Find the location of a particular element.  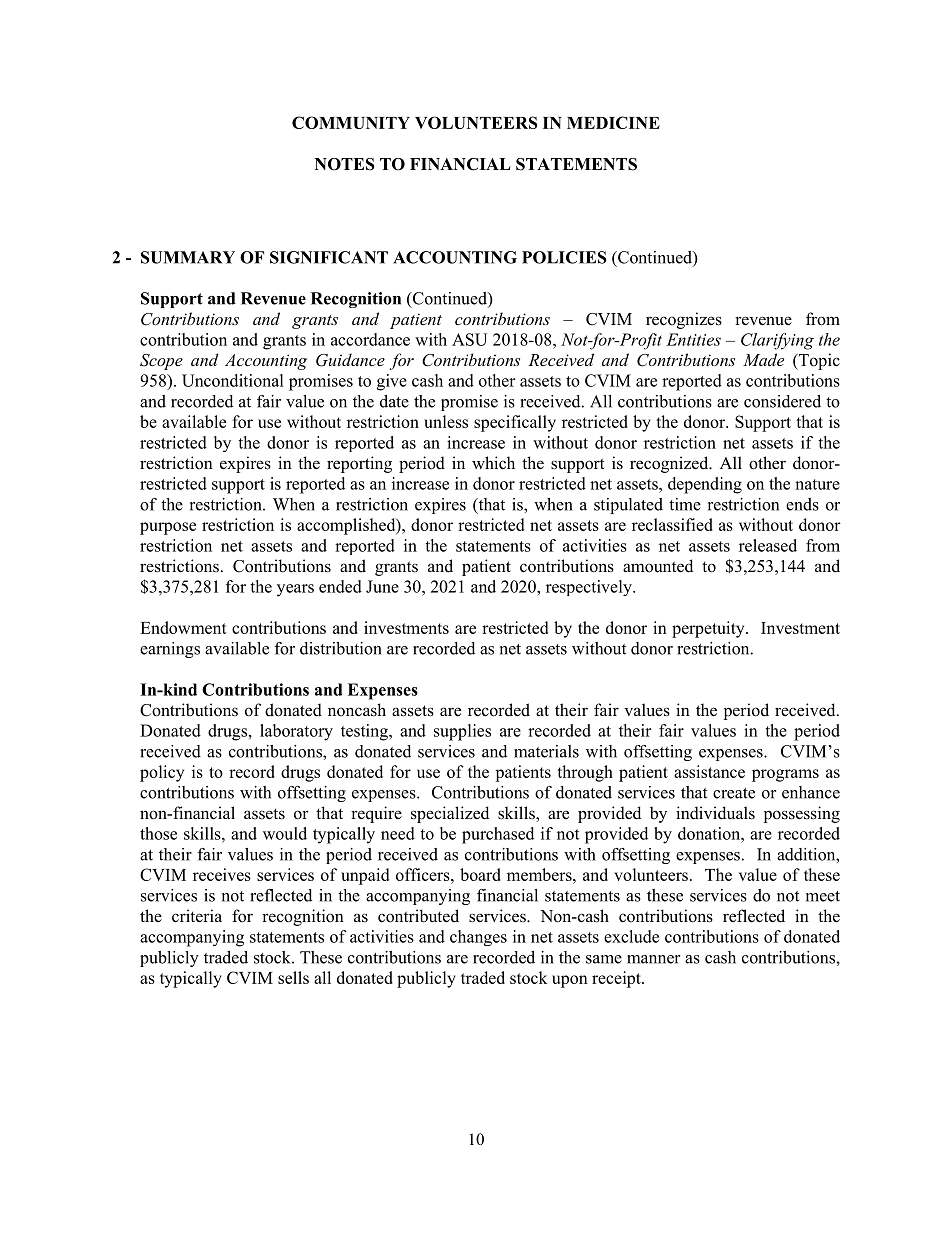

laboratory is located at coordinates (296, 732).
